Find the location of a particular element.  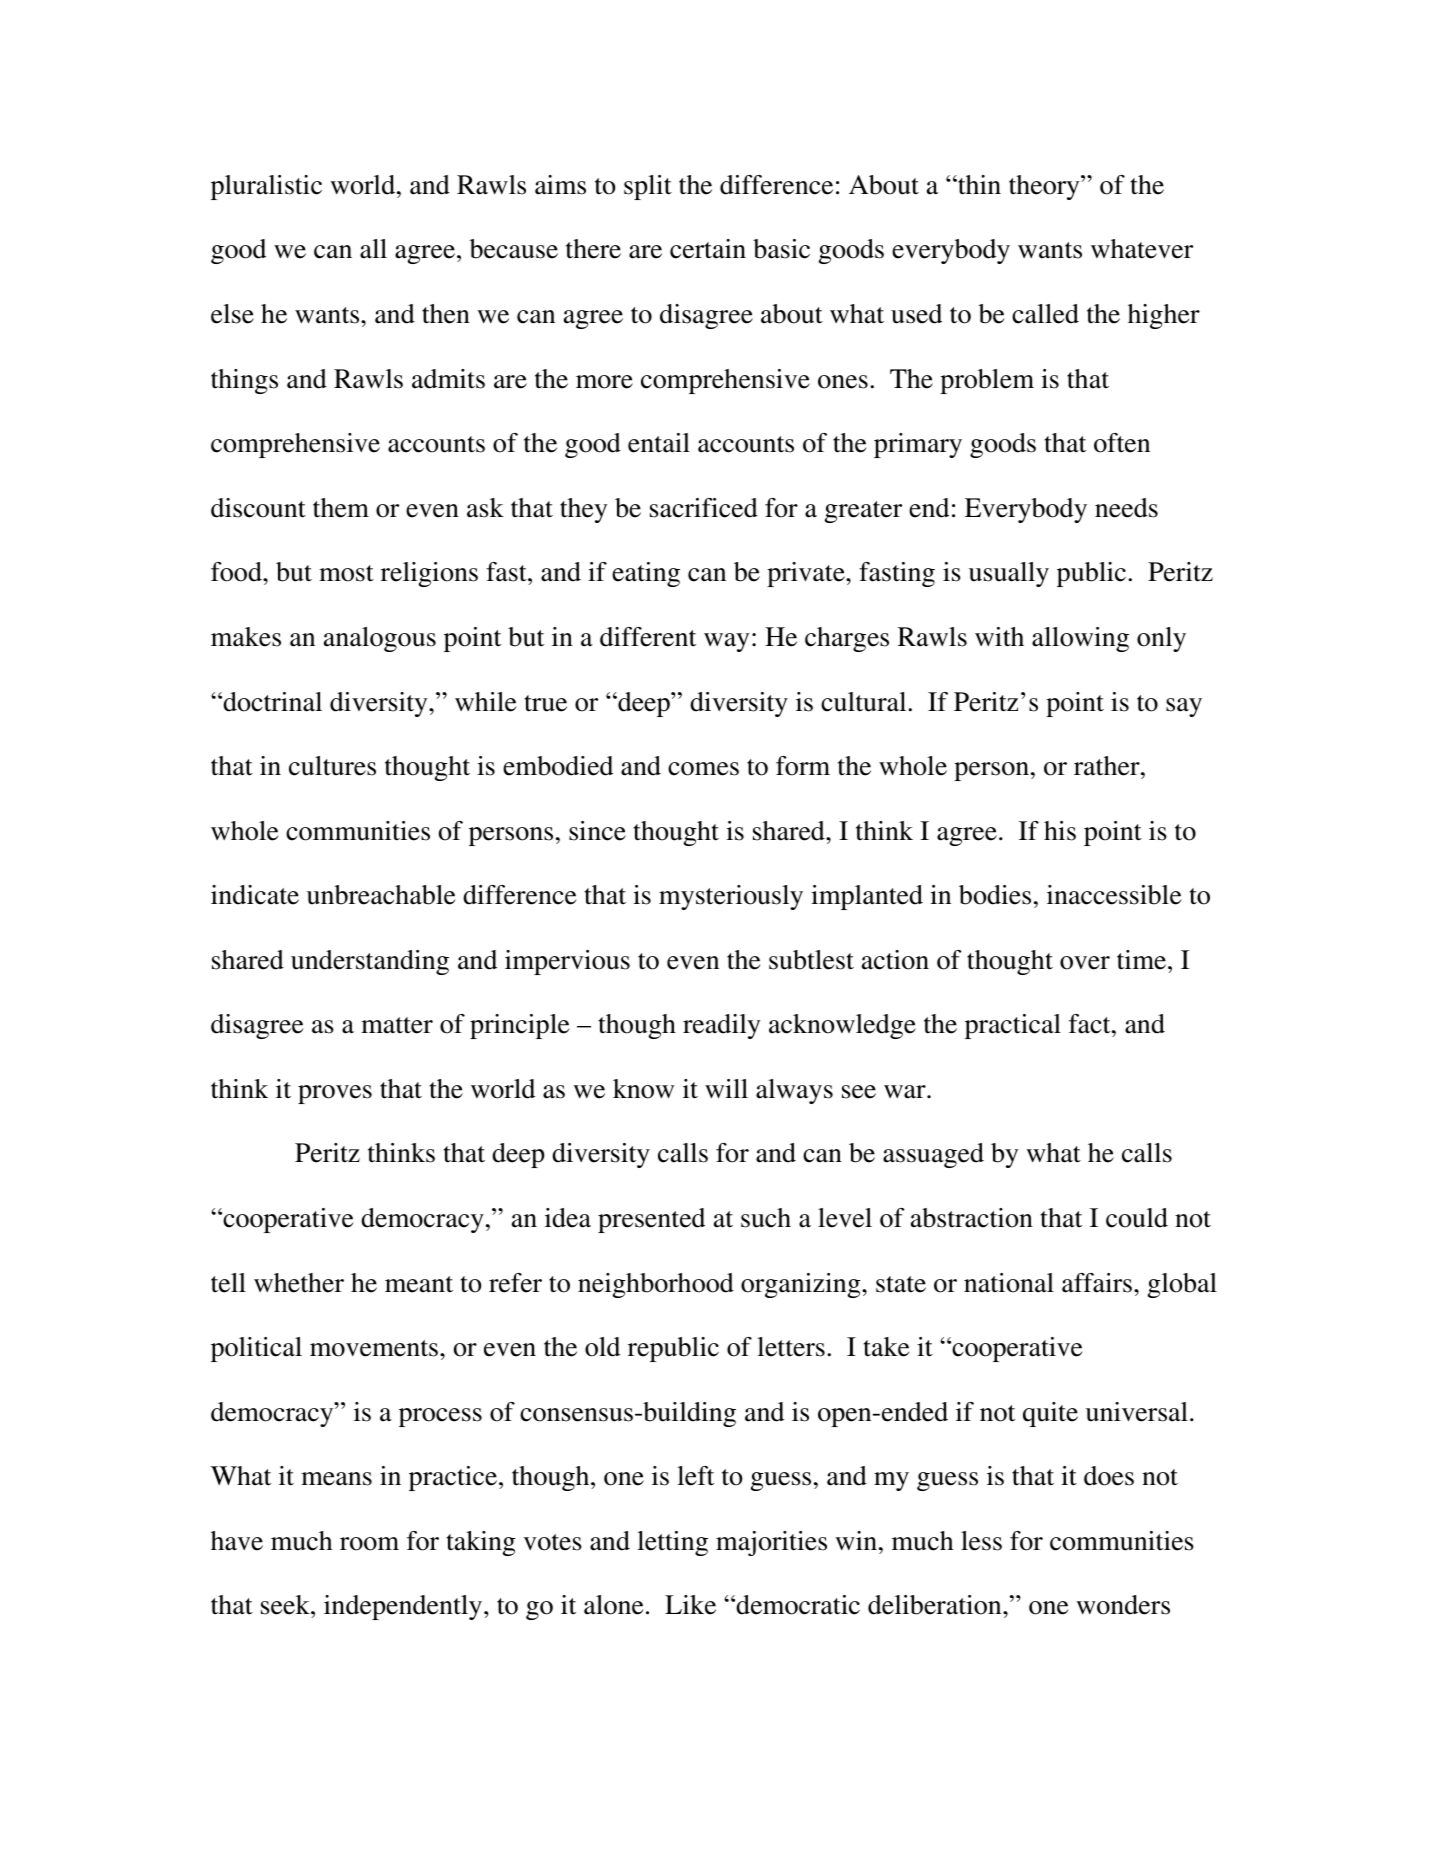

wonders is located at coordinates (1123, 1605).
